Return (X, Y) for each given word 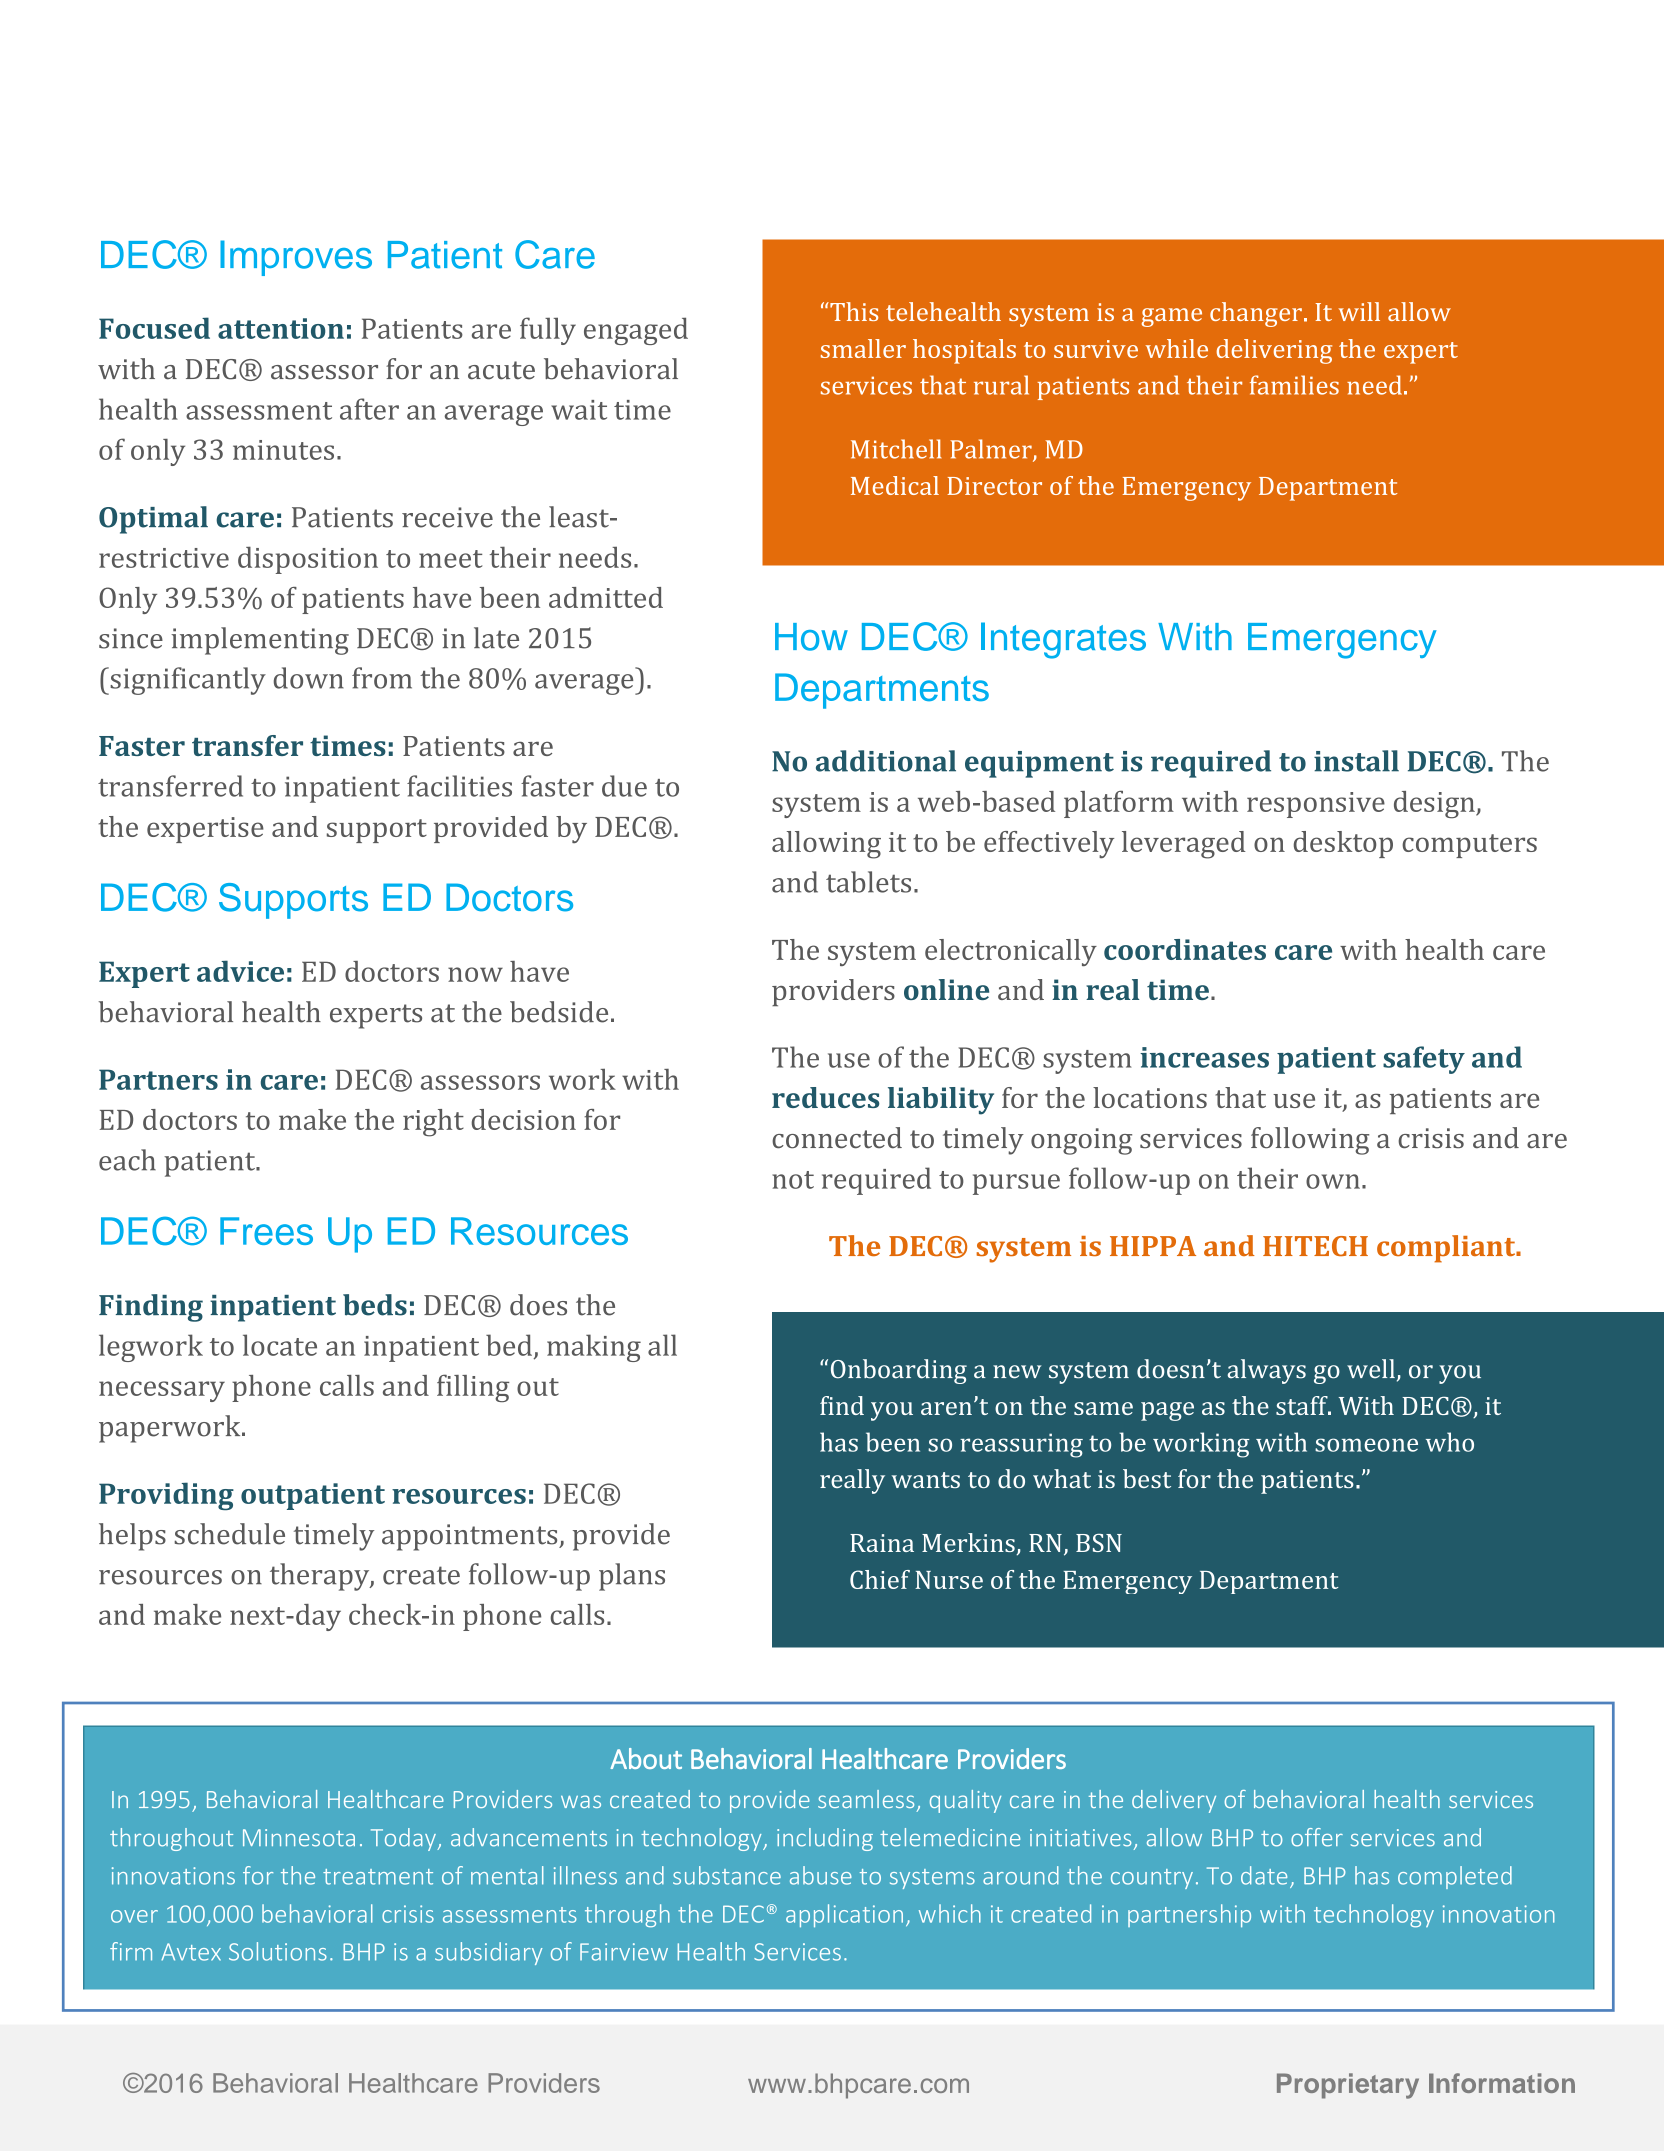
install (1356, 761)
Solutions (278, 1951)
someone (1366, 1445)
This (853, 311)
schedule (229, 1534)
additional (886, 761)
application (844, 1915)
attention (281, 328)
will (1359, 311)
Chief (880, 1579)
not (793, 1180)
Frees (266, 1231)
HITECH (1315, 1246)
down (309, 678)
